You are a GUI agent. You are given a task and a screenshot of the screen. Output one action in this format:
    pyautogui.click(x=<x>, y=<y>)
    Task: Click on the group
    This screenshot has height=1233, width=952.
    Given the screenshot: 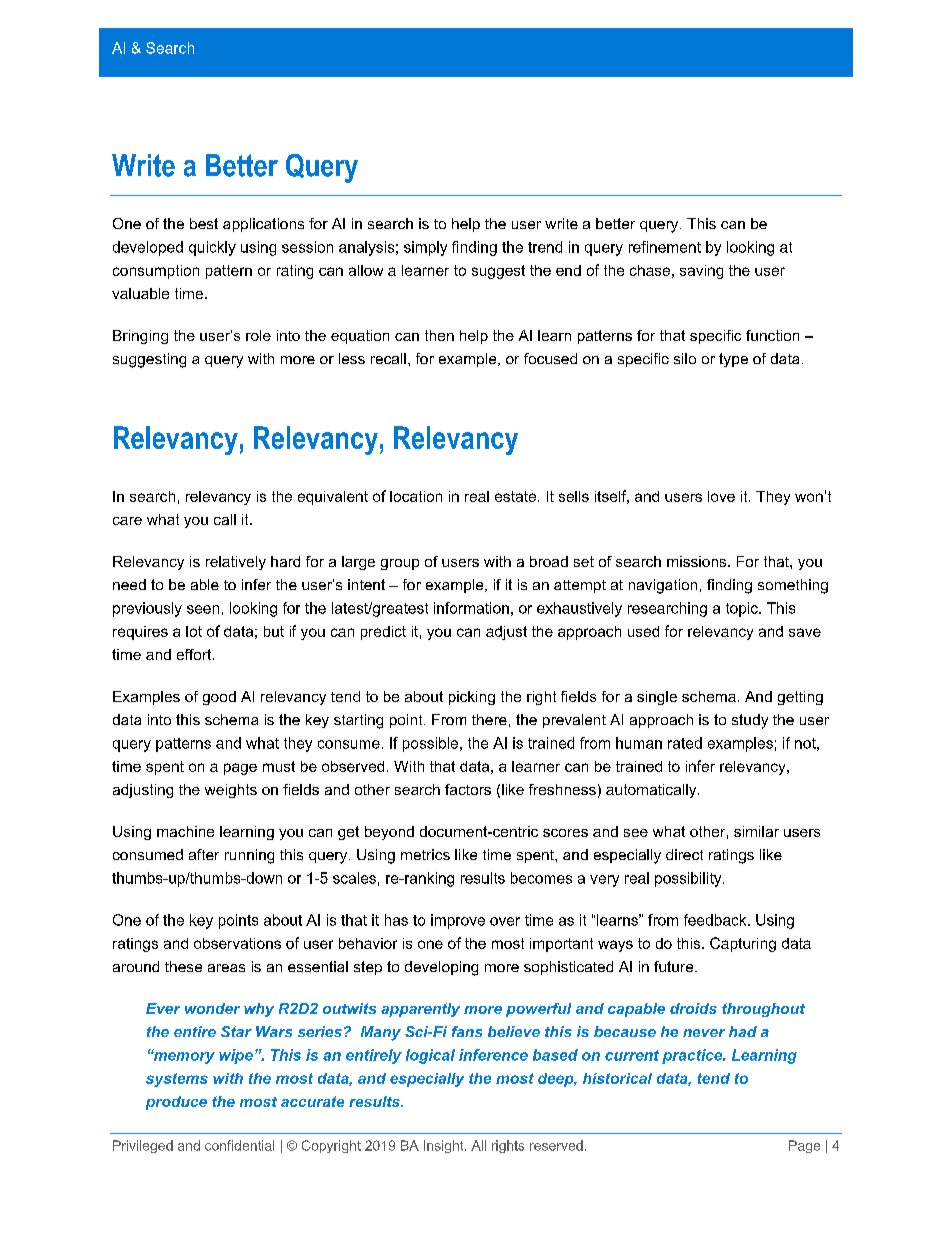 What is the action you would take?
    pyautogui.click(x=400, y=564)
